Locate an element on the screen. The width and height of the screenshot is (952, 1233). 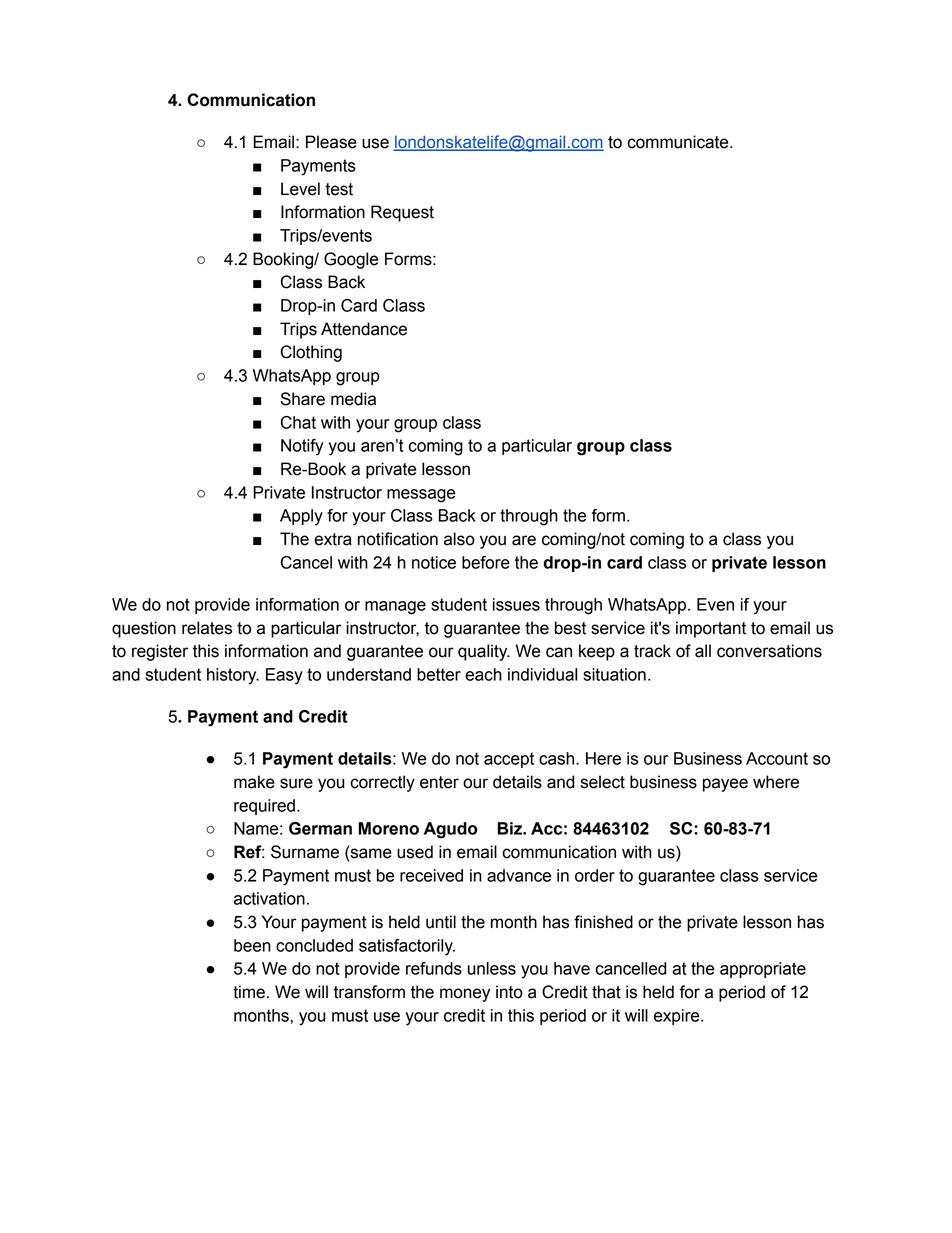
communicate is located at coordinates (679, 142).
